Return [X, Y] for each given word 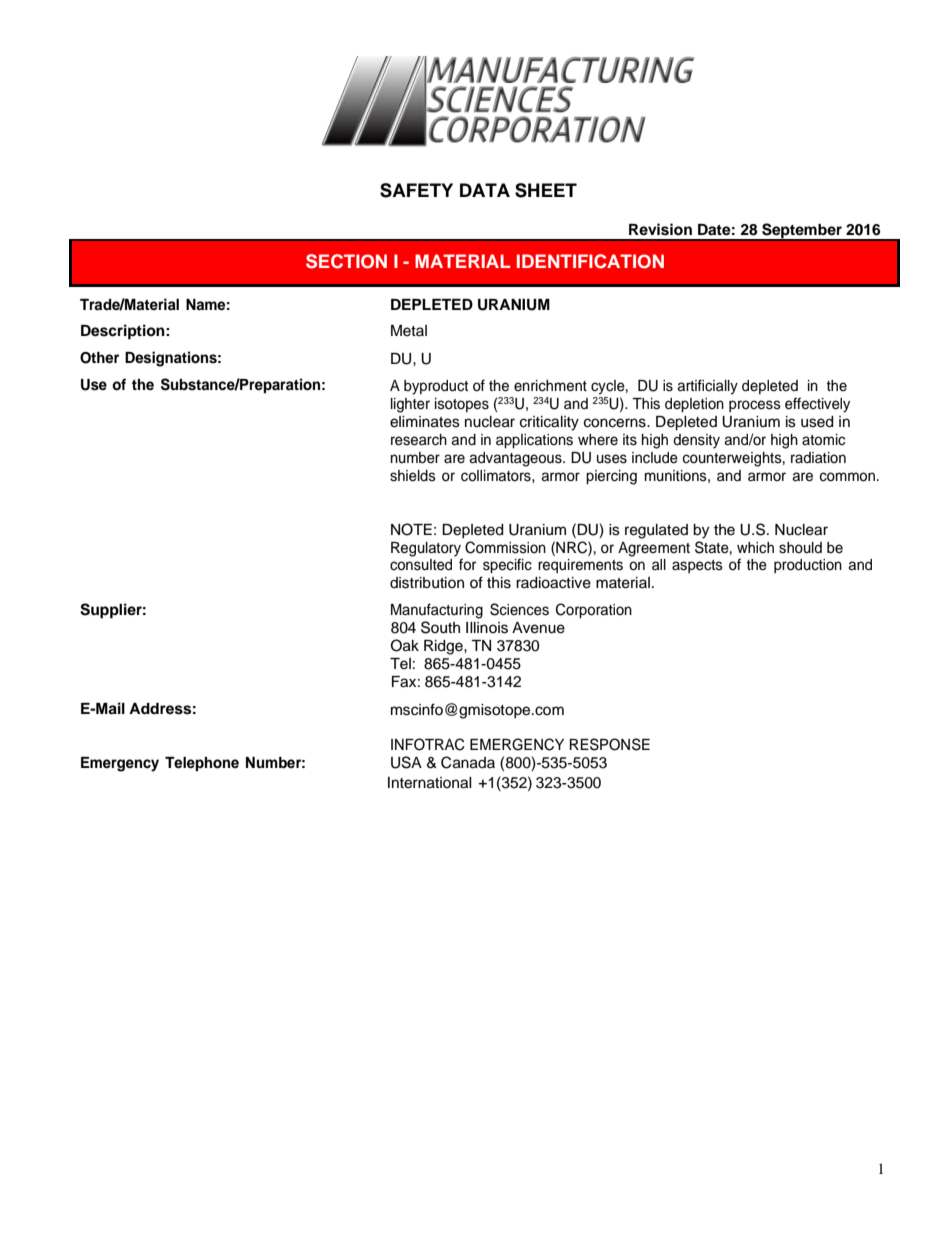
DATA [485, 190]
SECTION [346, 261]
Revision [660, 229]
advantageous [516, 459]
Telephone [202, 764]
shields [413, 476]
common [847, 477]
